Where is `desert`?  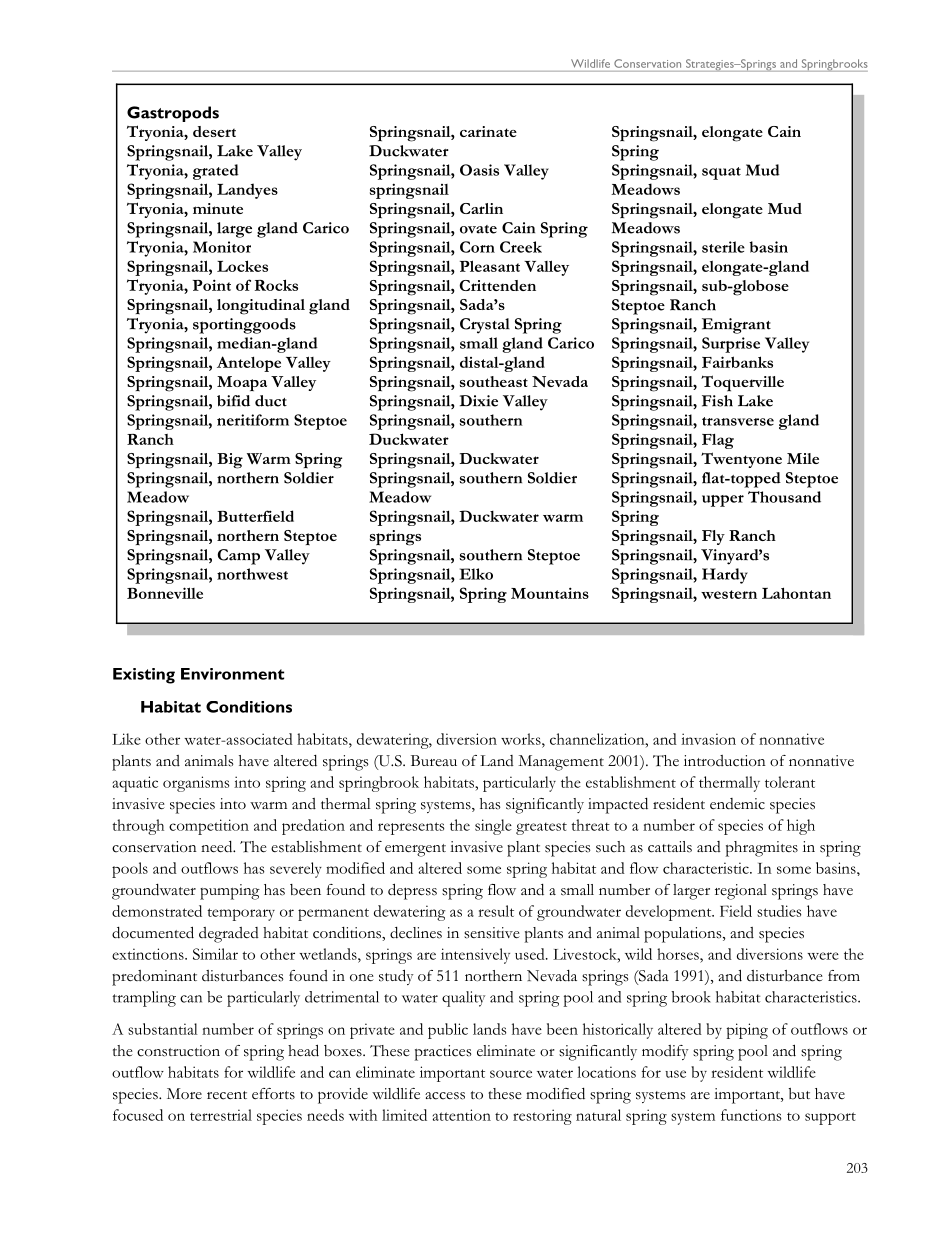 desert is located at coordinates (214, 131).
